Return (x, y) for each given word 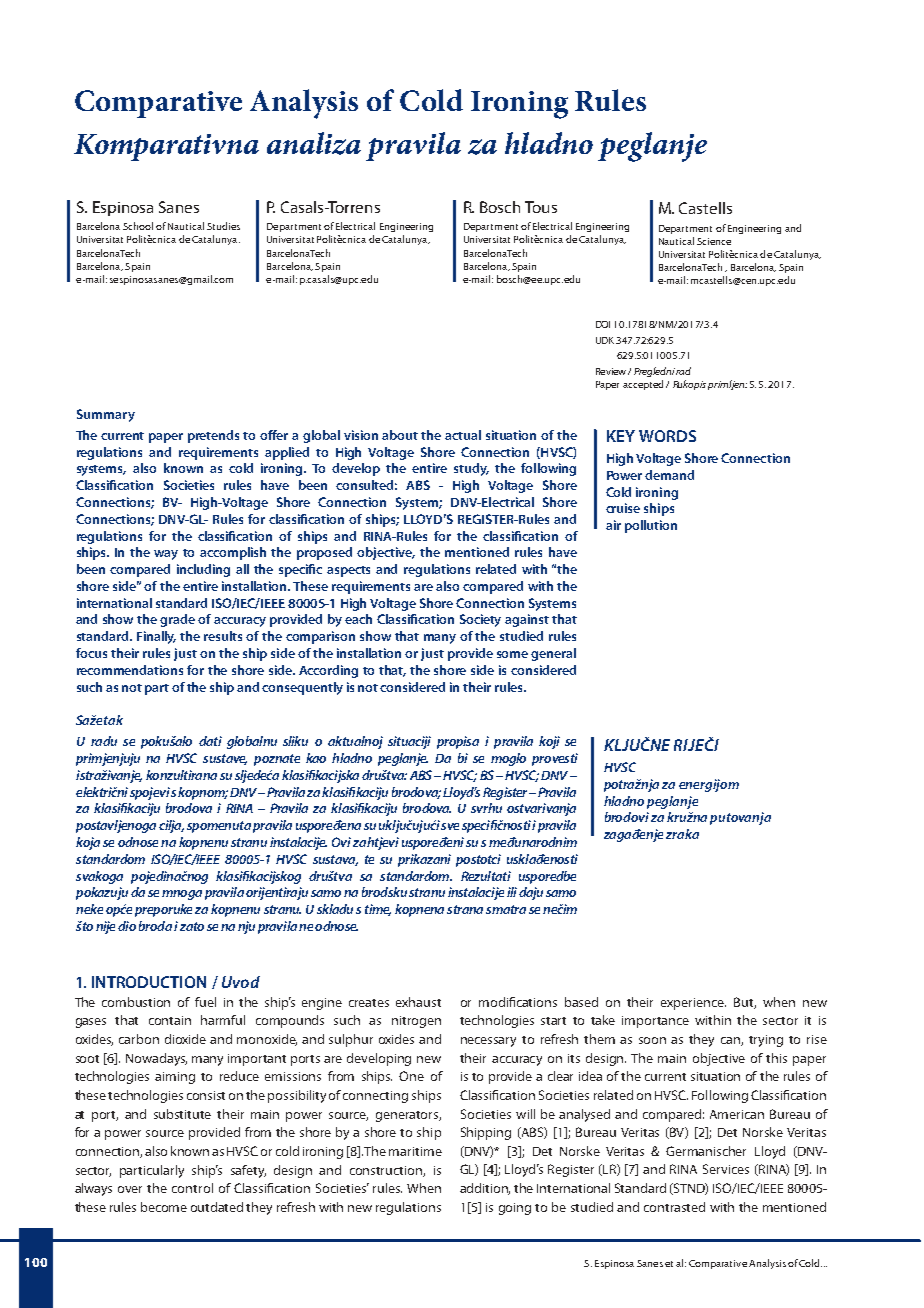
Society (480, 620)
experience (693, 1004)
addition (485, 1189)
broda (155, 926)
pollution (651, 526)
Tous (541, 207)
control (192, 1188)
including (203, 570)
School (138, 226)
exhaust (418, 1002)
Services (726, 1169)
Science (714, 241)
